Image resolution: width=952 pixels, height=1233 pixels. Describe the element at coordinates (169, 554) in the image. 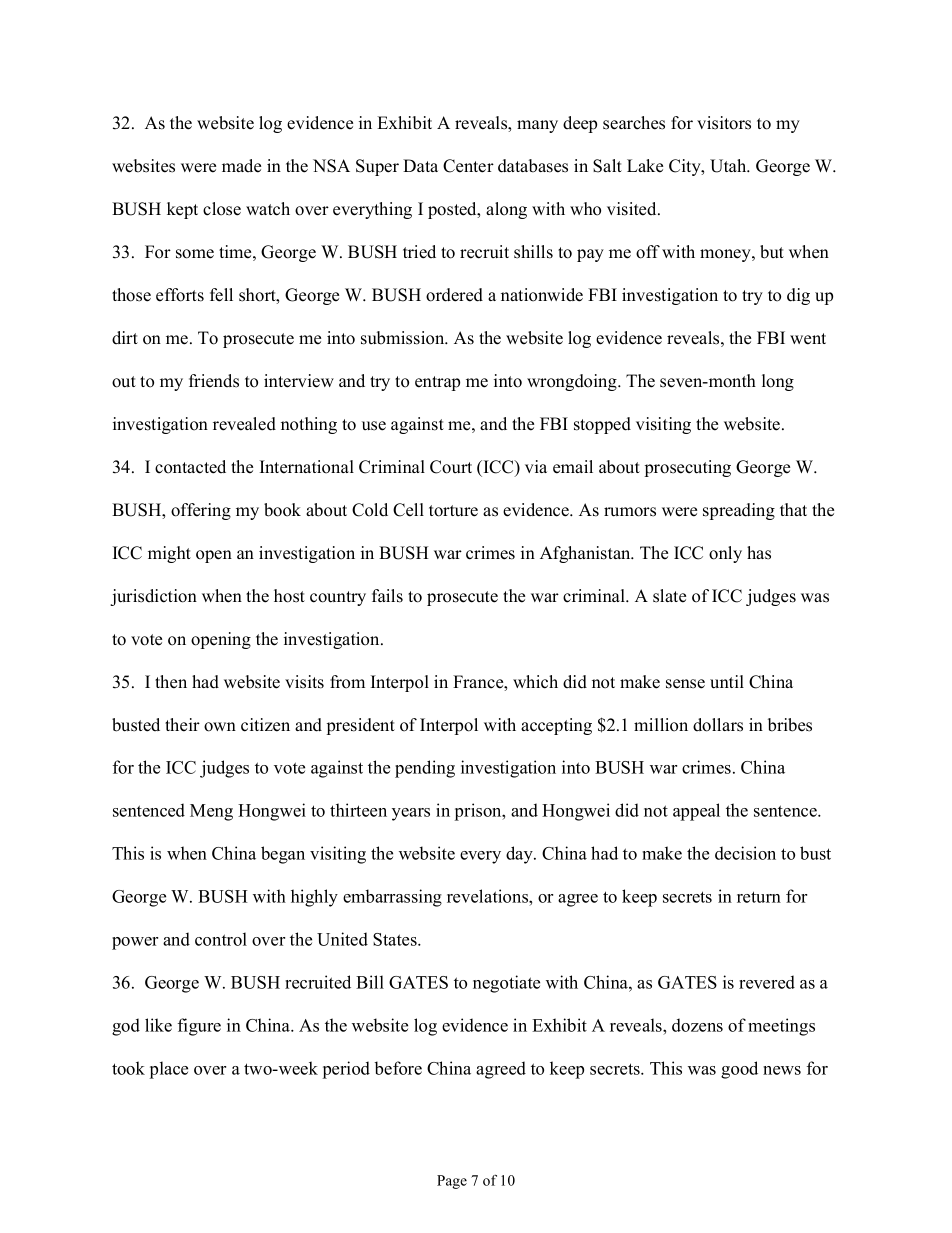

I see `might` at that location.
